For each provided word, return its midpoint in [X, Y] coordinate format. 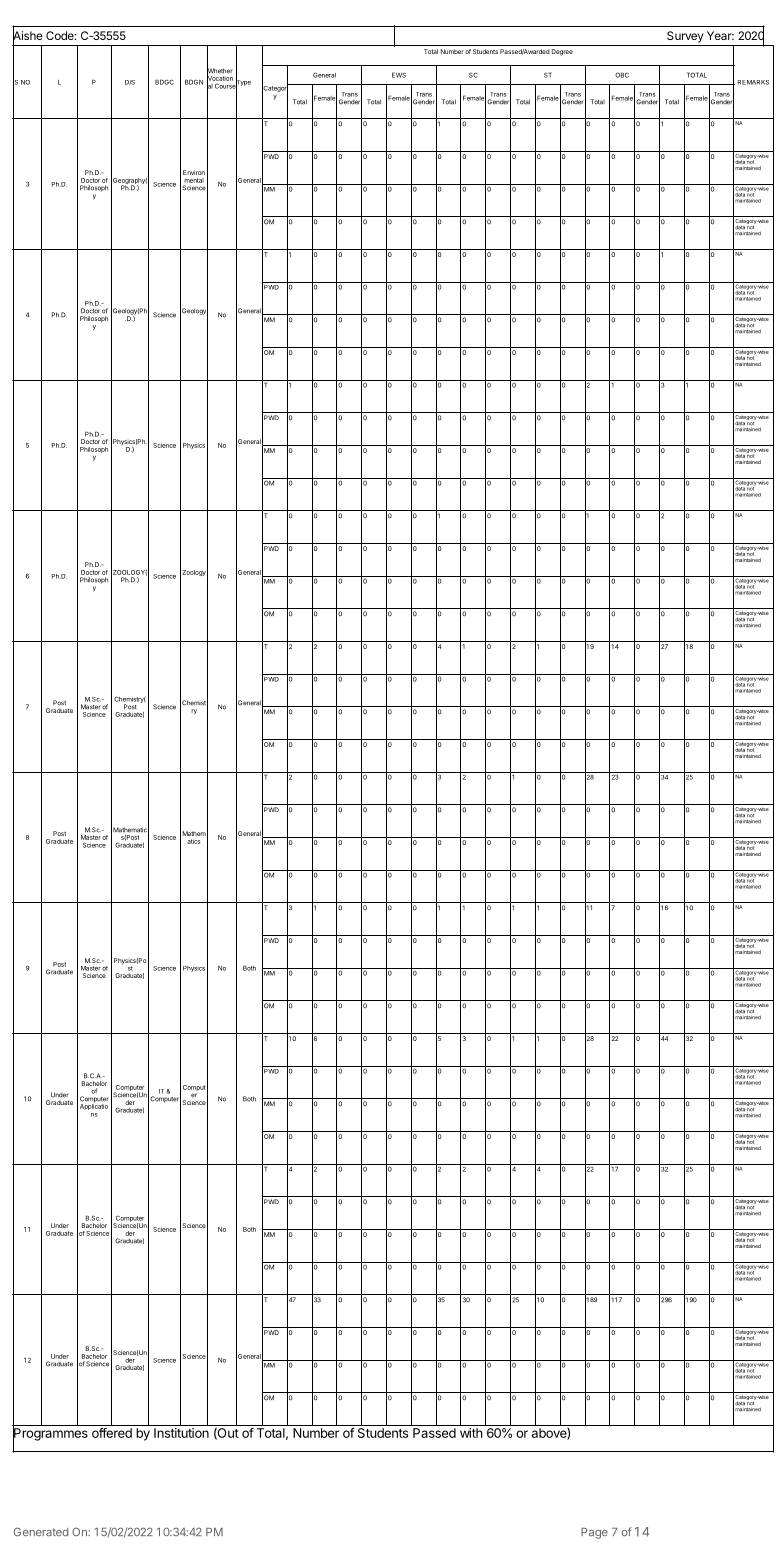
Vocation [220, 78]
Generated [41, 1532]
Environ [194, 172]
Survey [685, 37]
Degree [562, 52]
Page [594, 1533]
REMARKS [753, 82]
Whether [220, 71]
